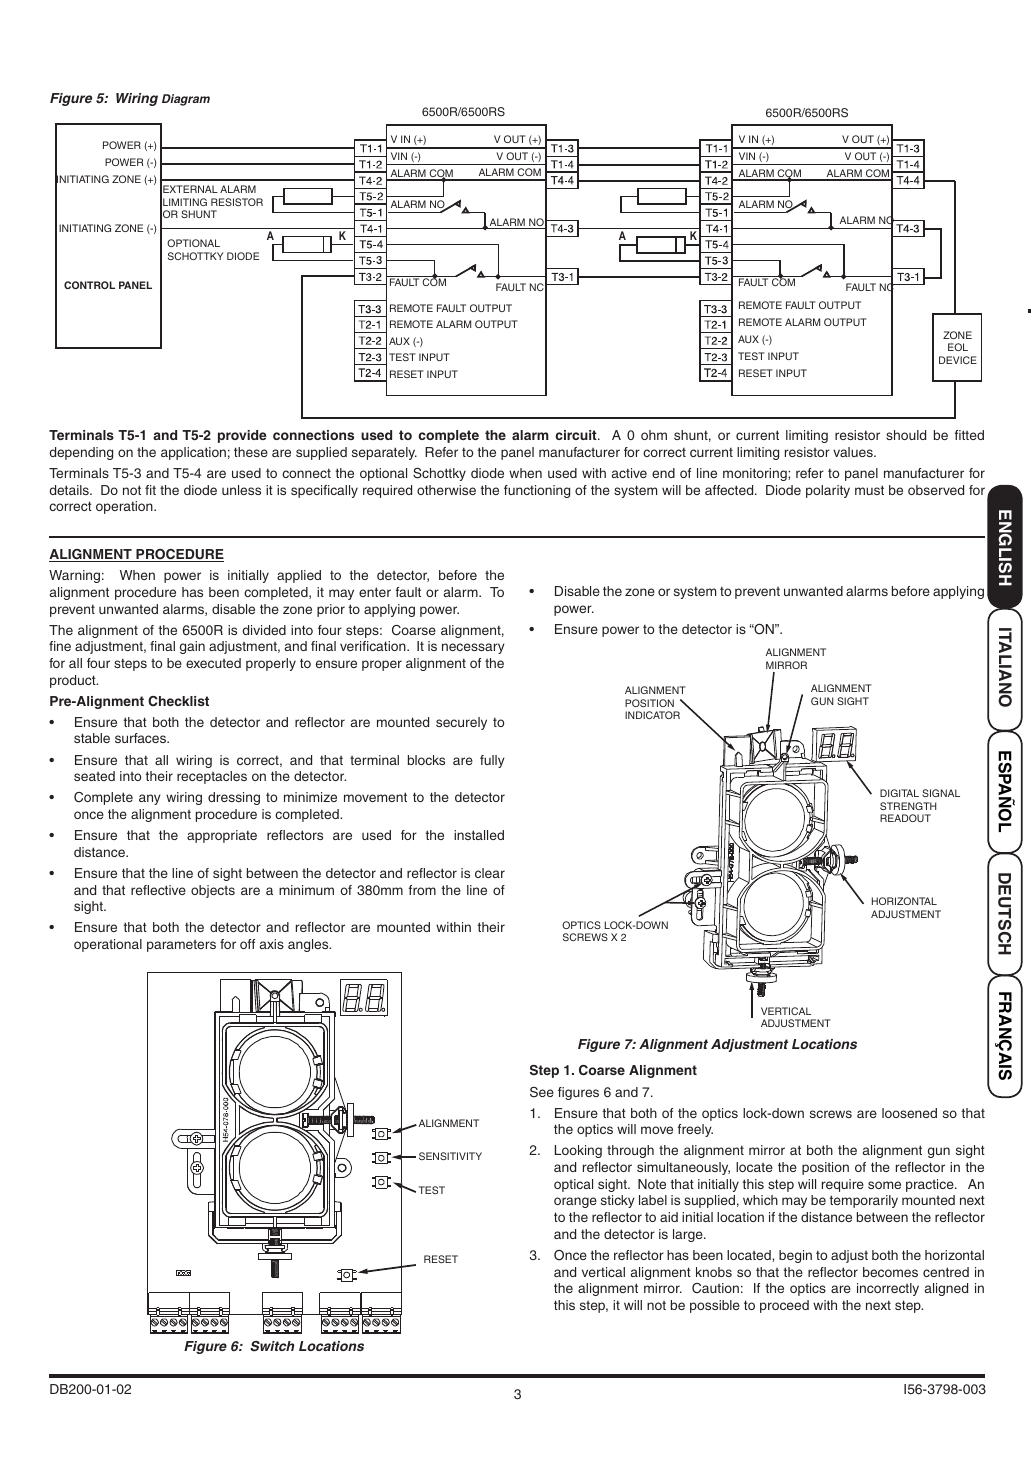  Describe the element at coordinates (958, 360) in the page. I see `DEVICE` at that location.
